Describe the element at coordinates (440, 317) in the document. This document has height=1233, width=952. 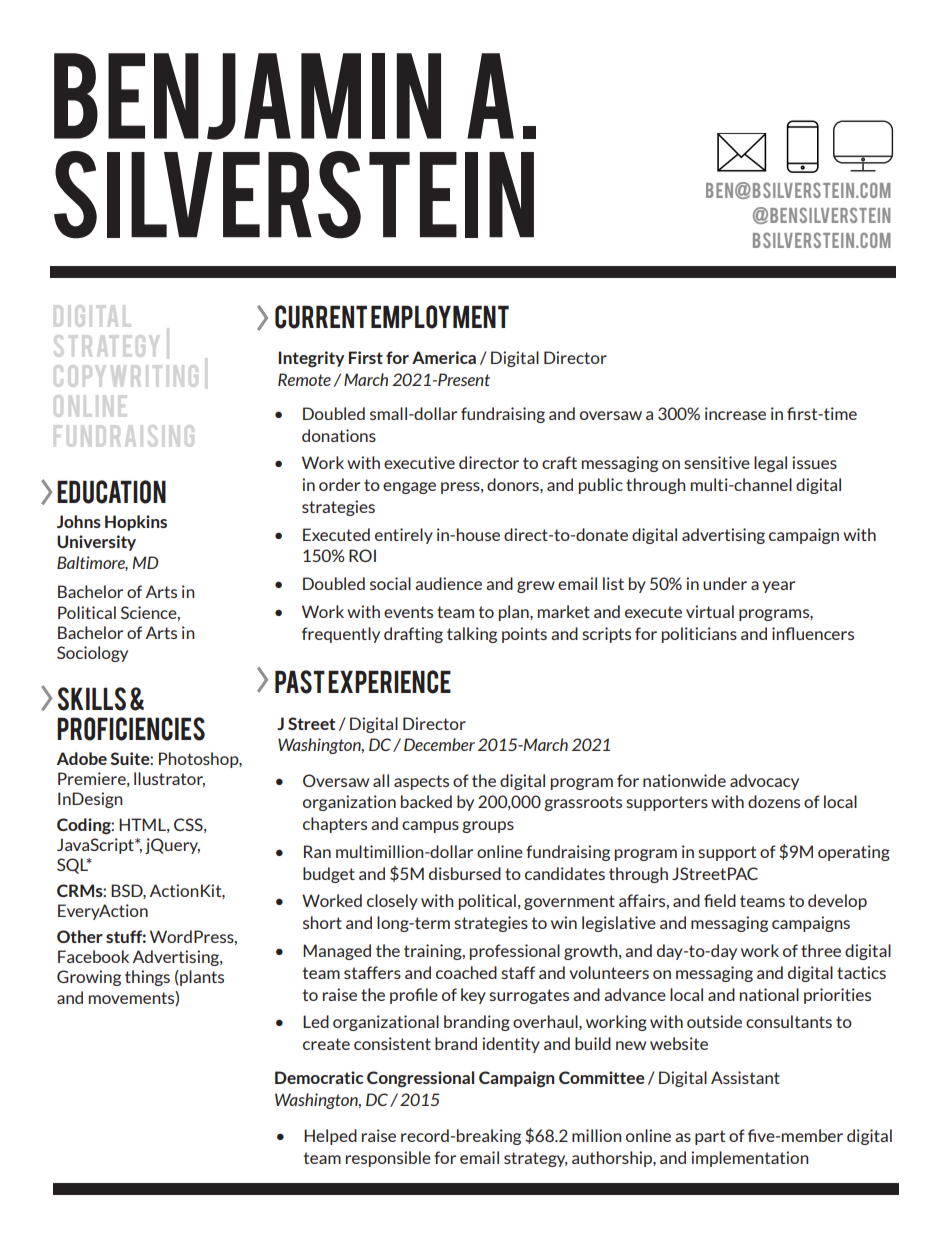
I see `EMPLOYMENT` at that location.
